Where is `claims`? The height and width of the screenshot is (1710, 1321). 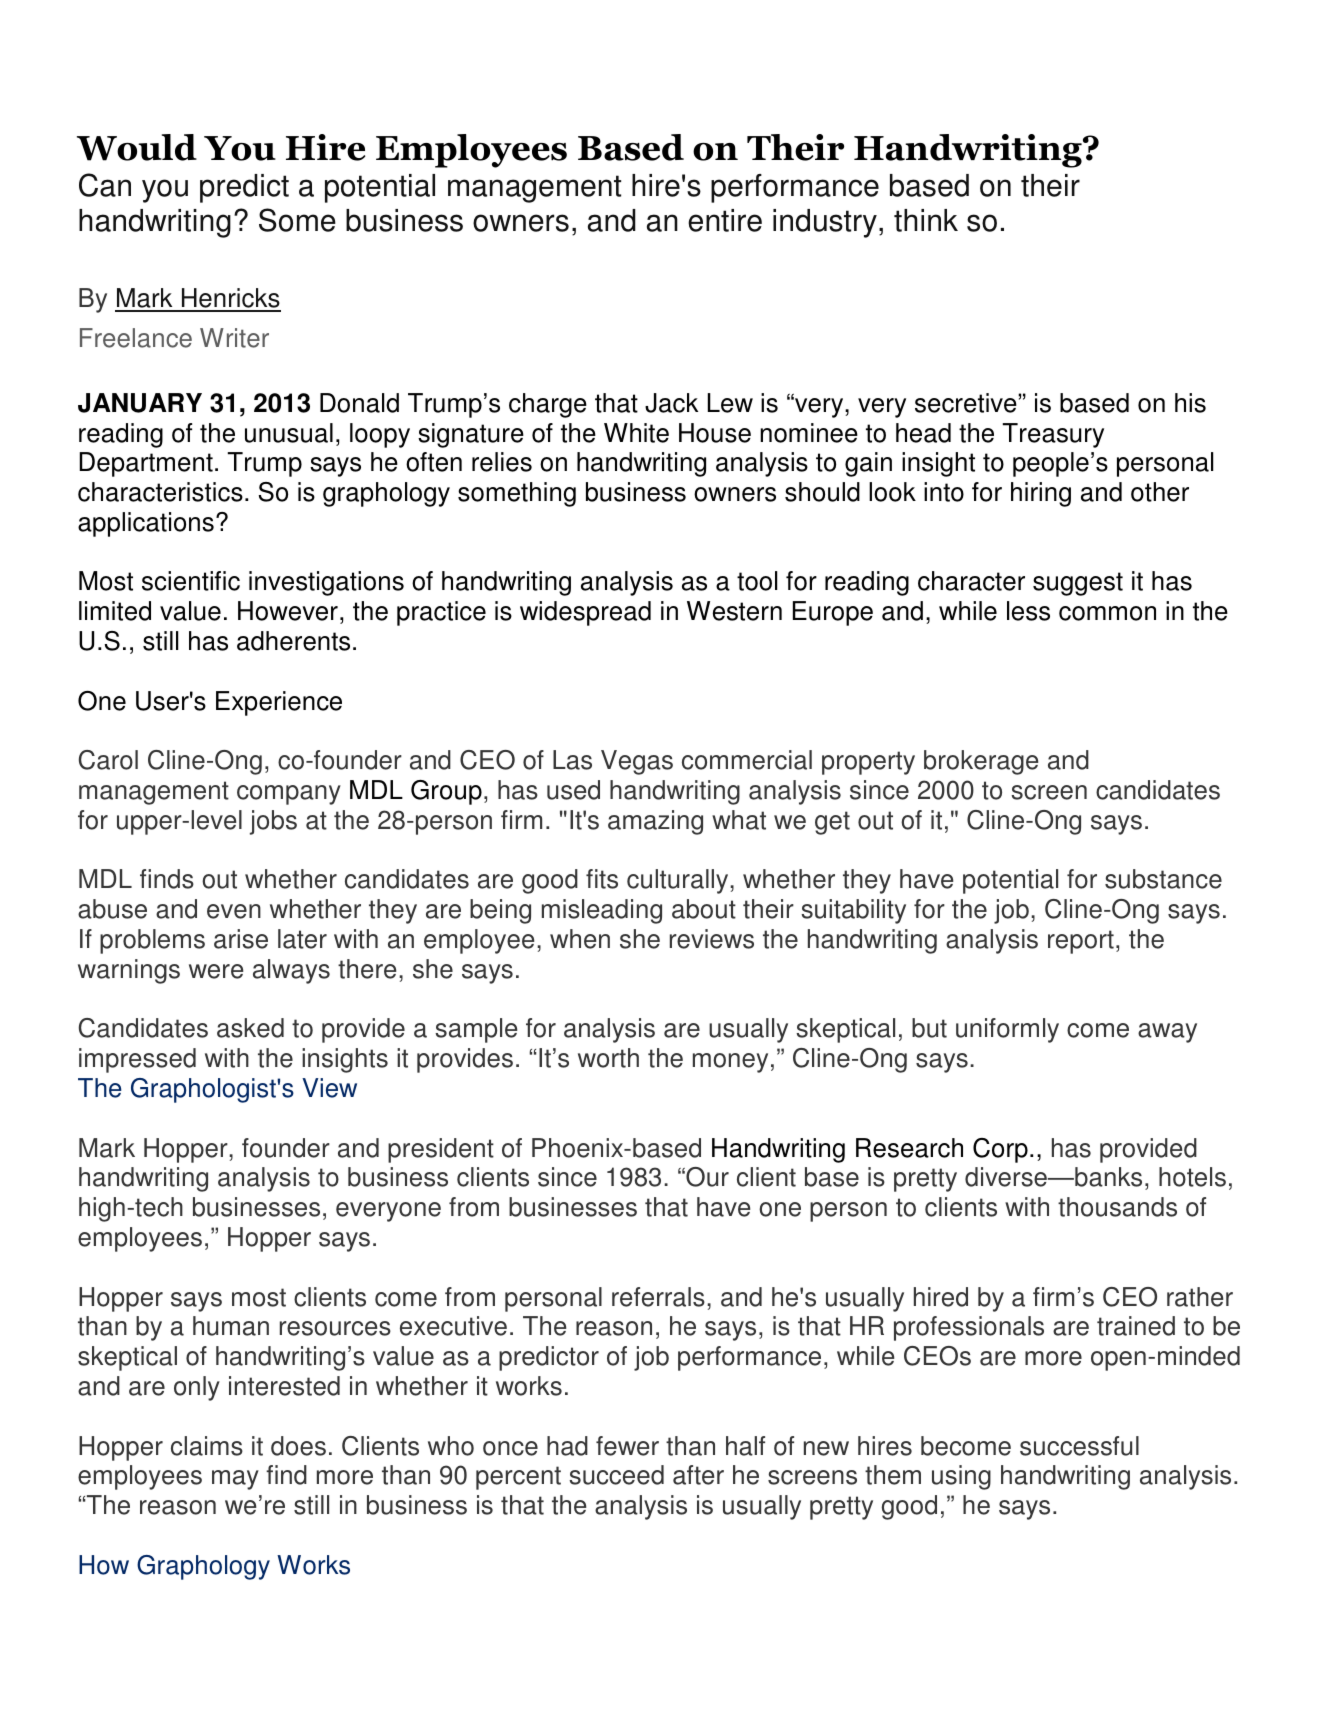 claims is located at coordinates (207, 1446).
